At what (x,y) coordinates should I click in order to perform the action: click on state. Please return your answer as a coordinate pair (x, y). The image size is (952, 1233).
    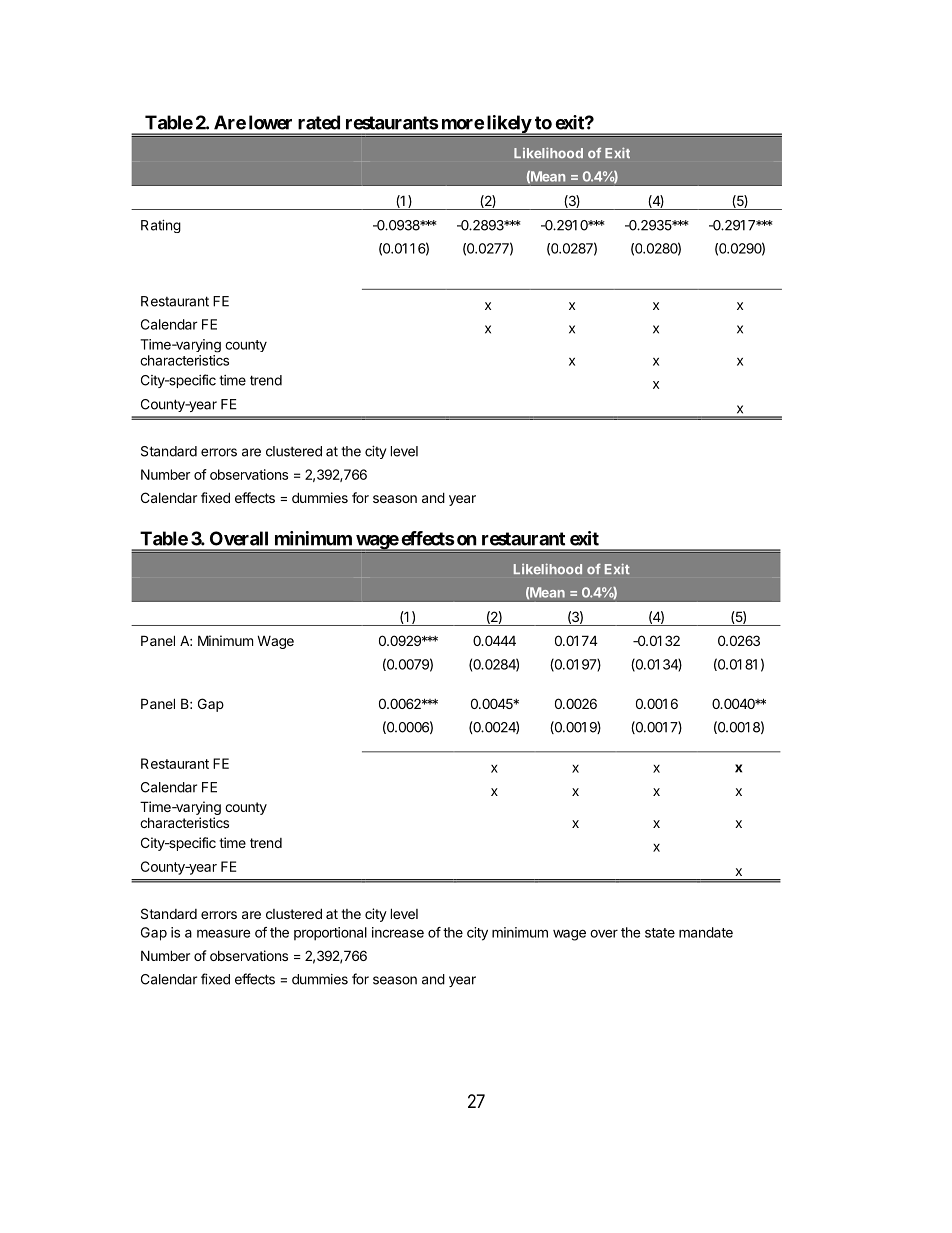
    Looking at the image, I should click on (660, 933).
